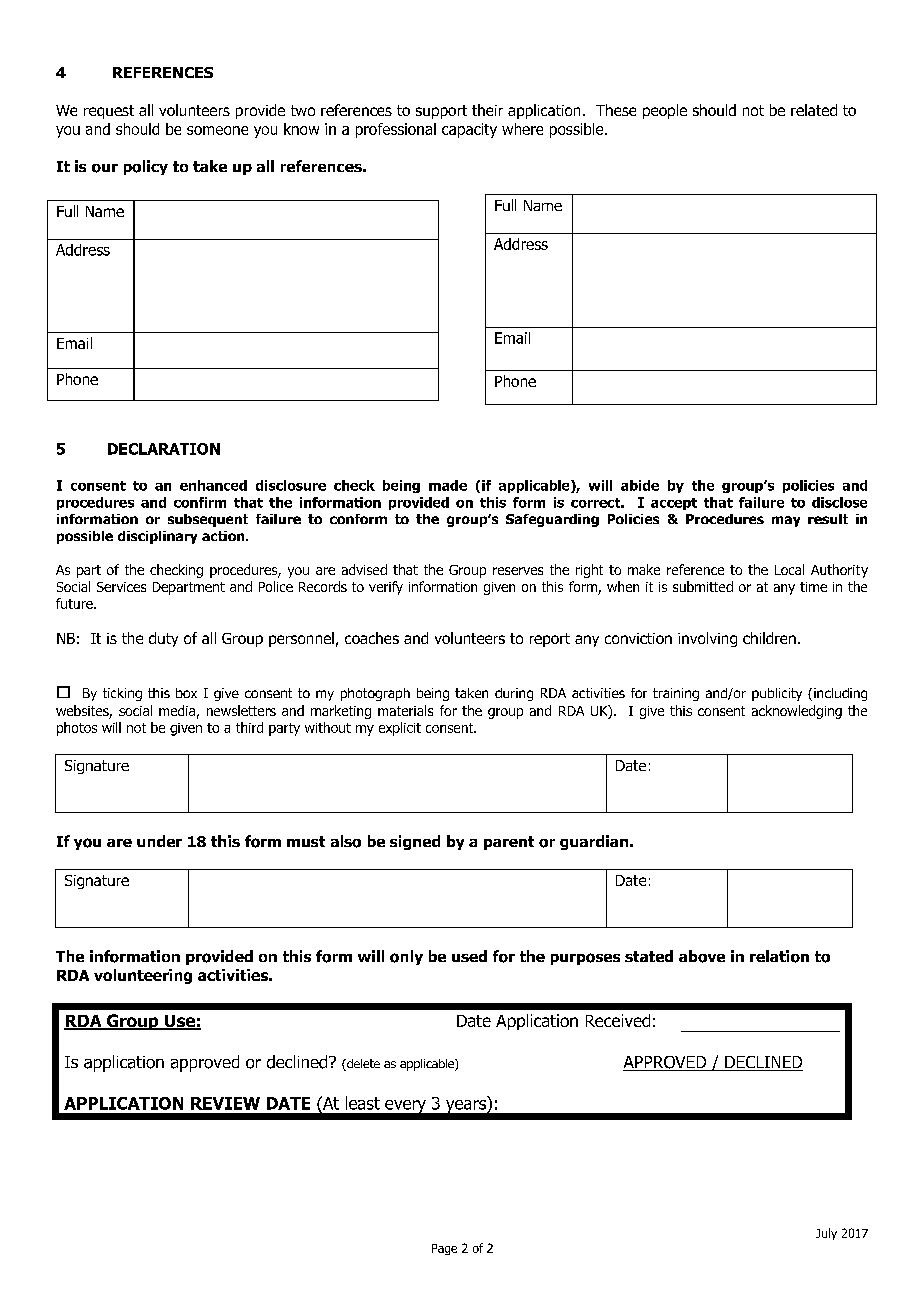 The height and width of the screenshot is (1308, 924). Describe the element at coordinates (779, 956) in the screenshot. I see `relation` at that location.
